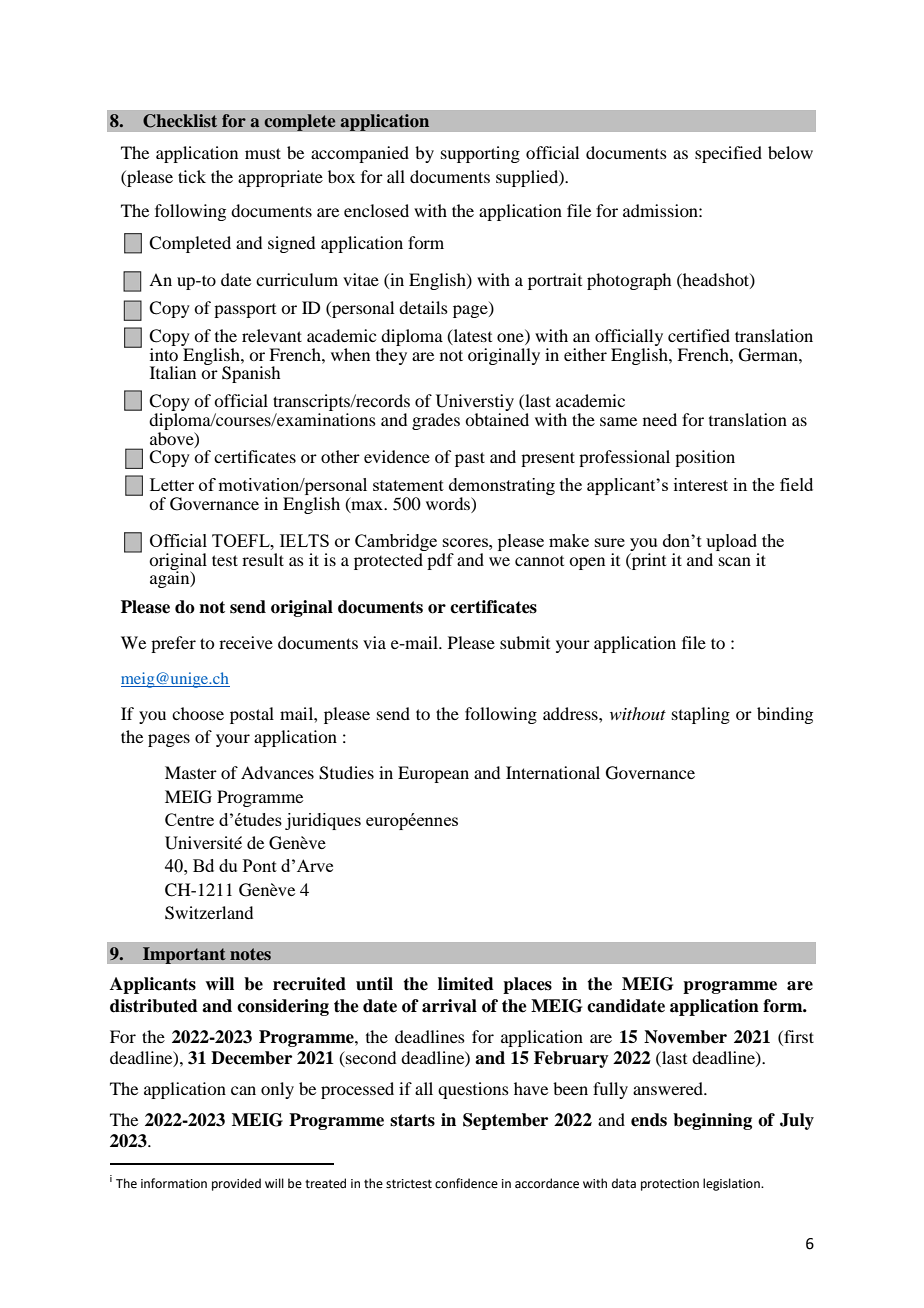 This document has height=1308, width=924. Describe the element at coordinates (525, 642) in the document. I see `submit` at that location.
